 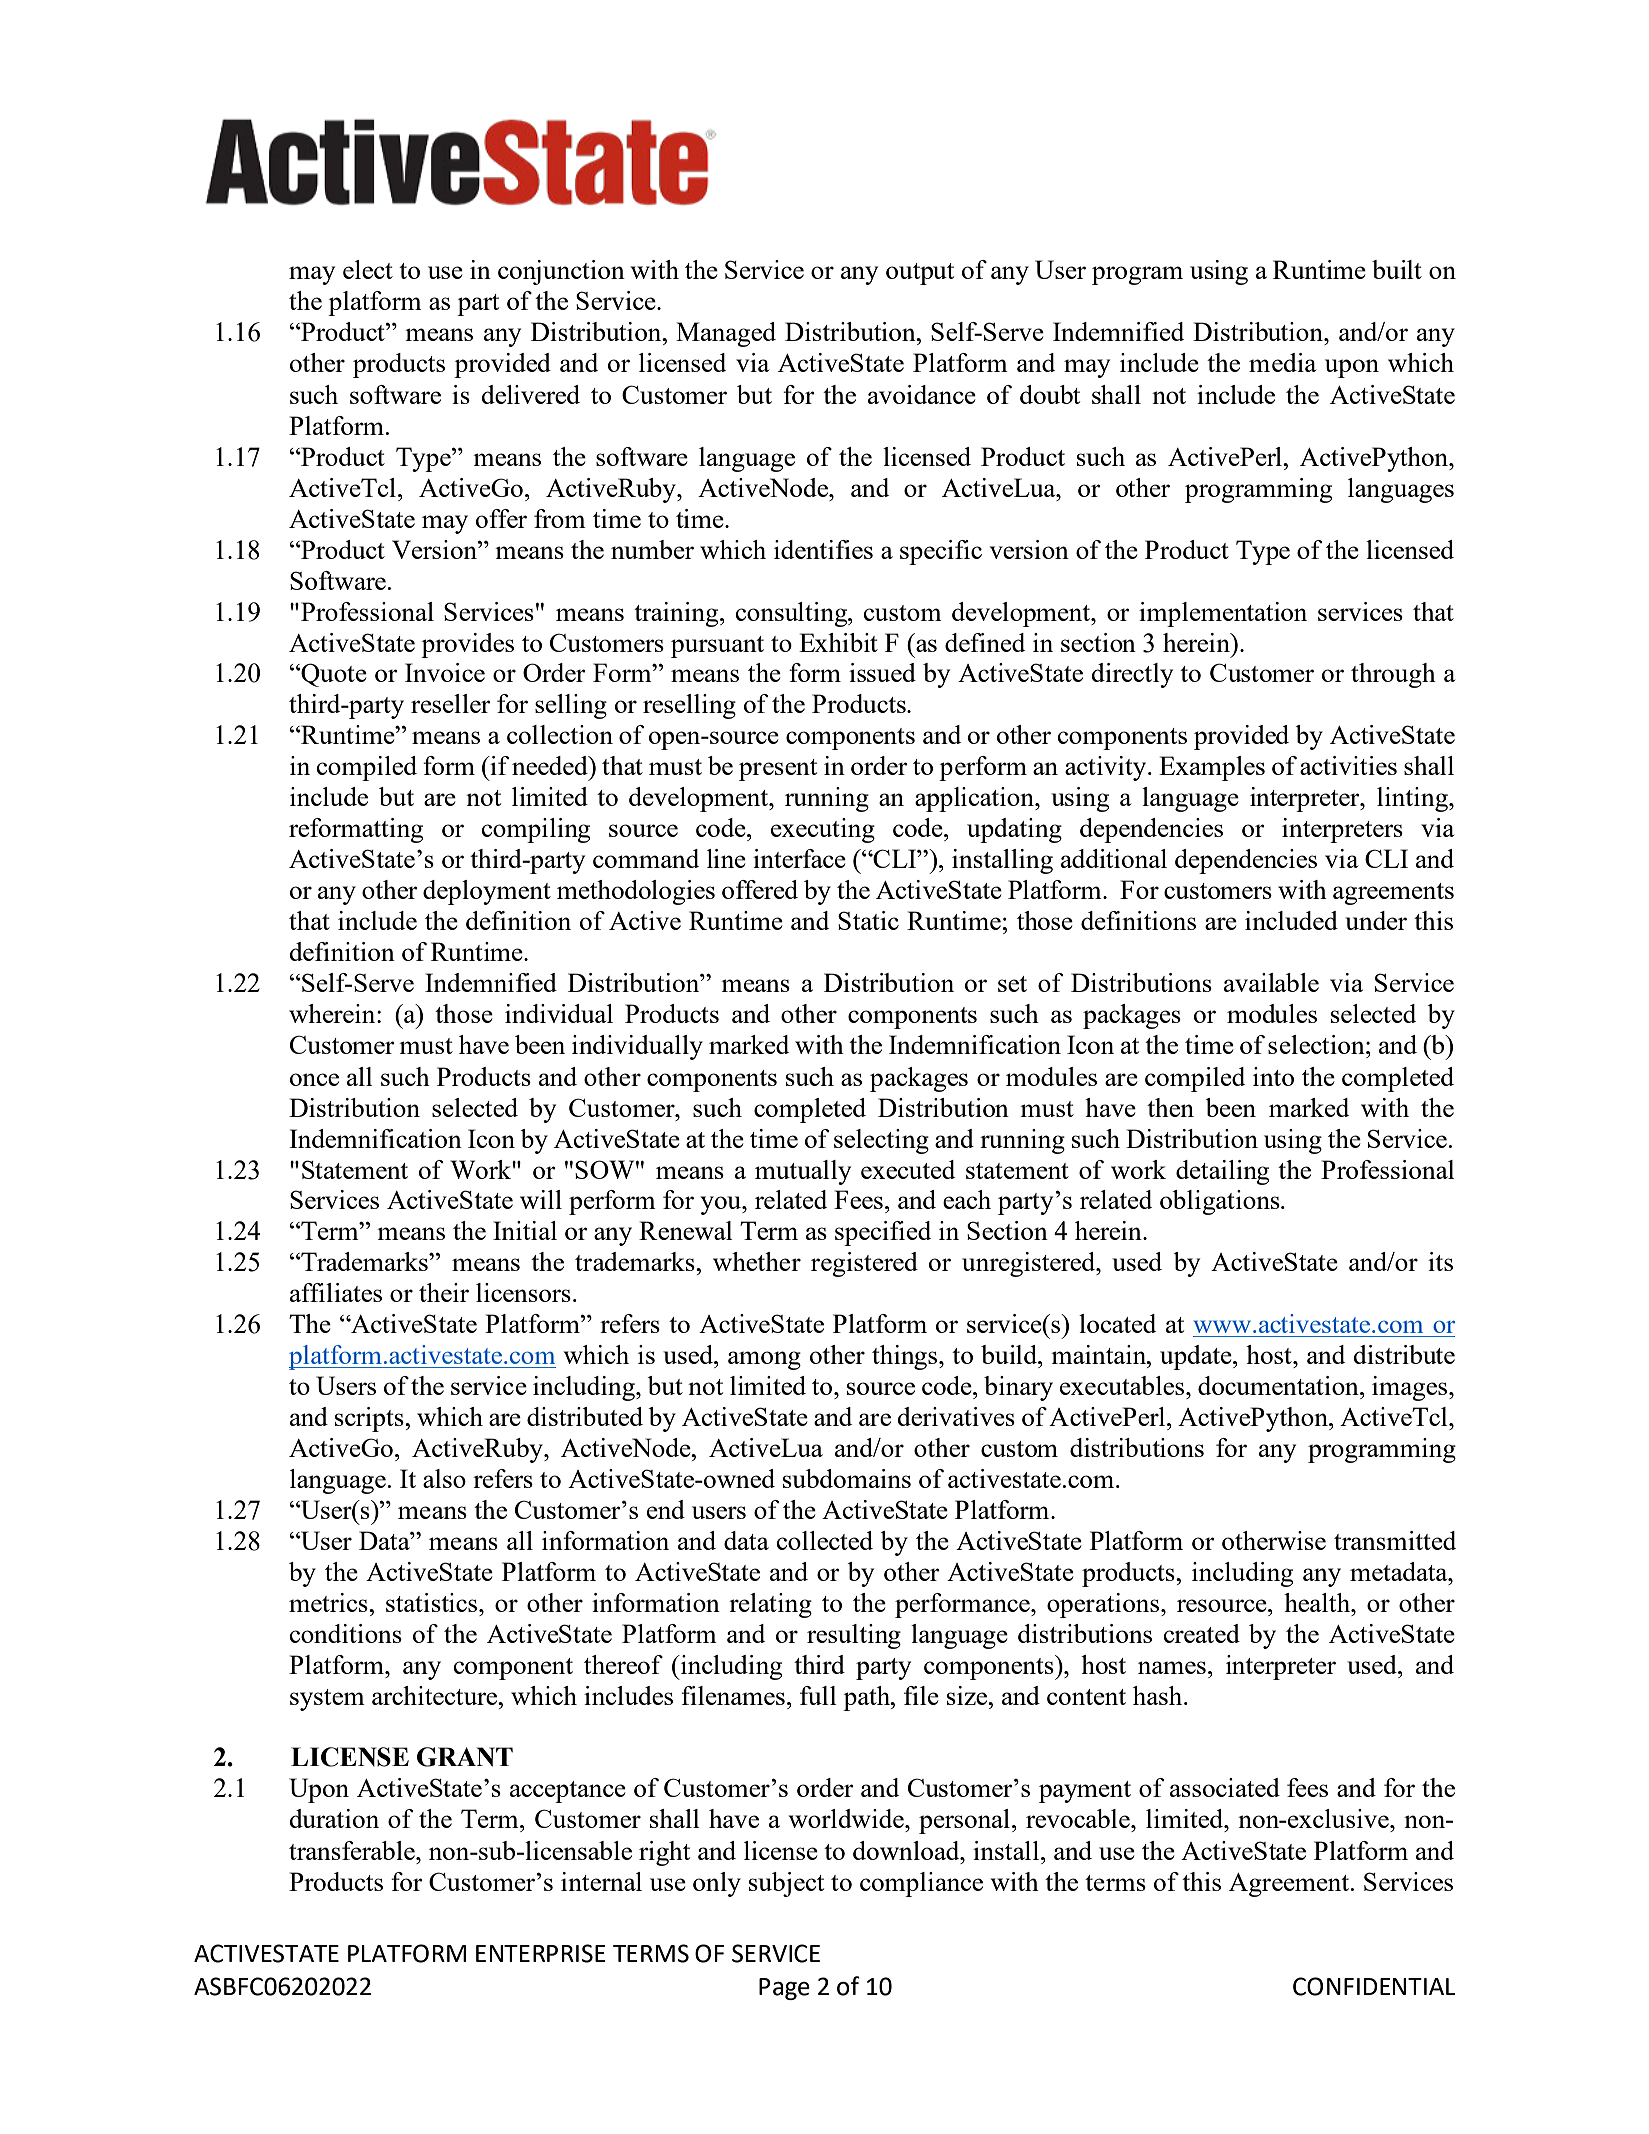 What do you see at coordinates (1374, 1986) in the screenshot?
I see `CONFIDENTIAL` at bounding box center [1374, 1986].
